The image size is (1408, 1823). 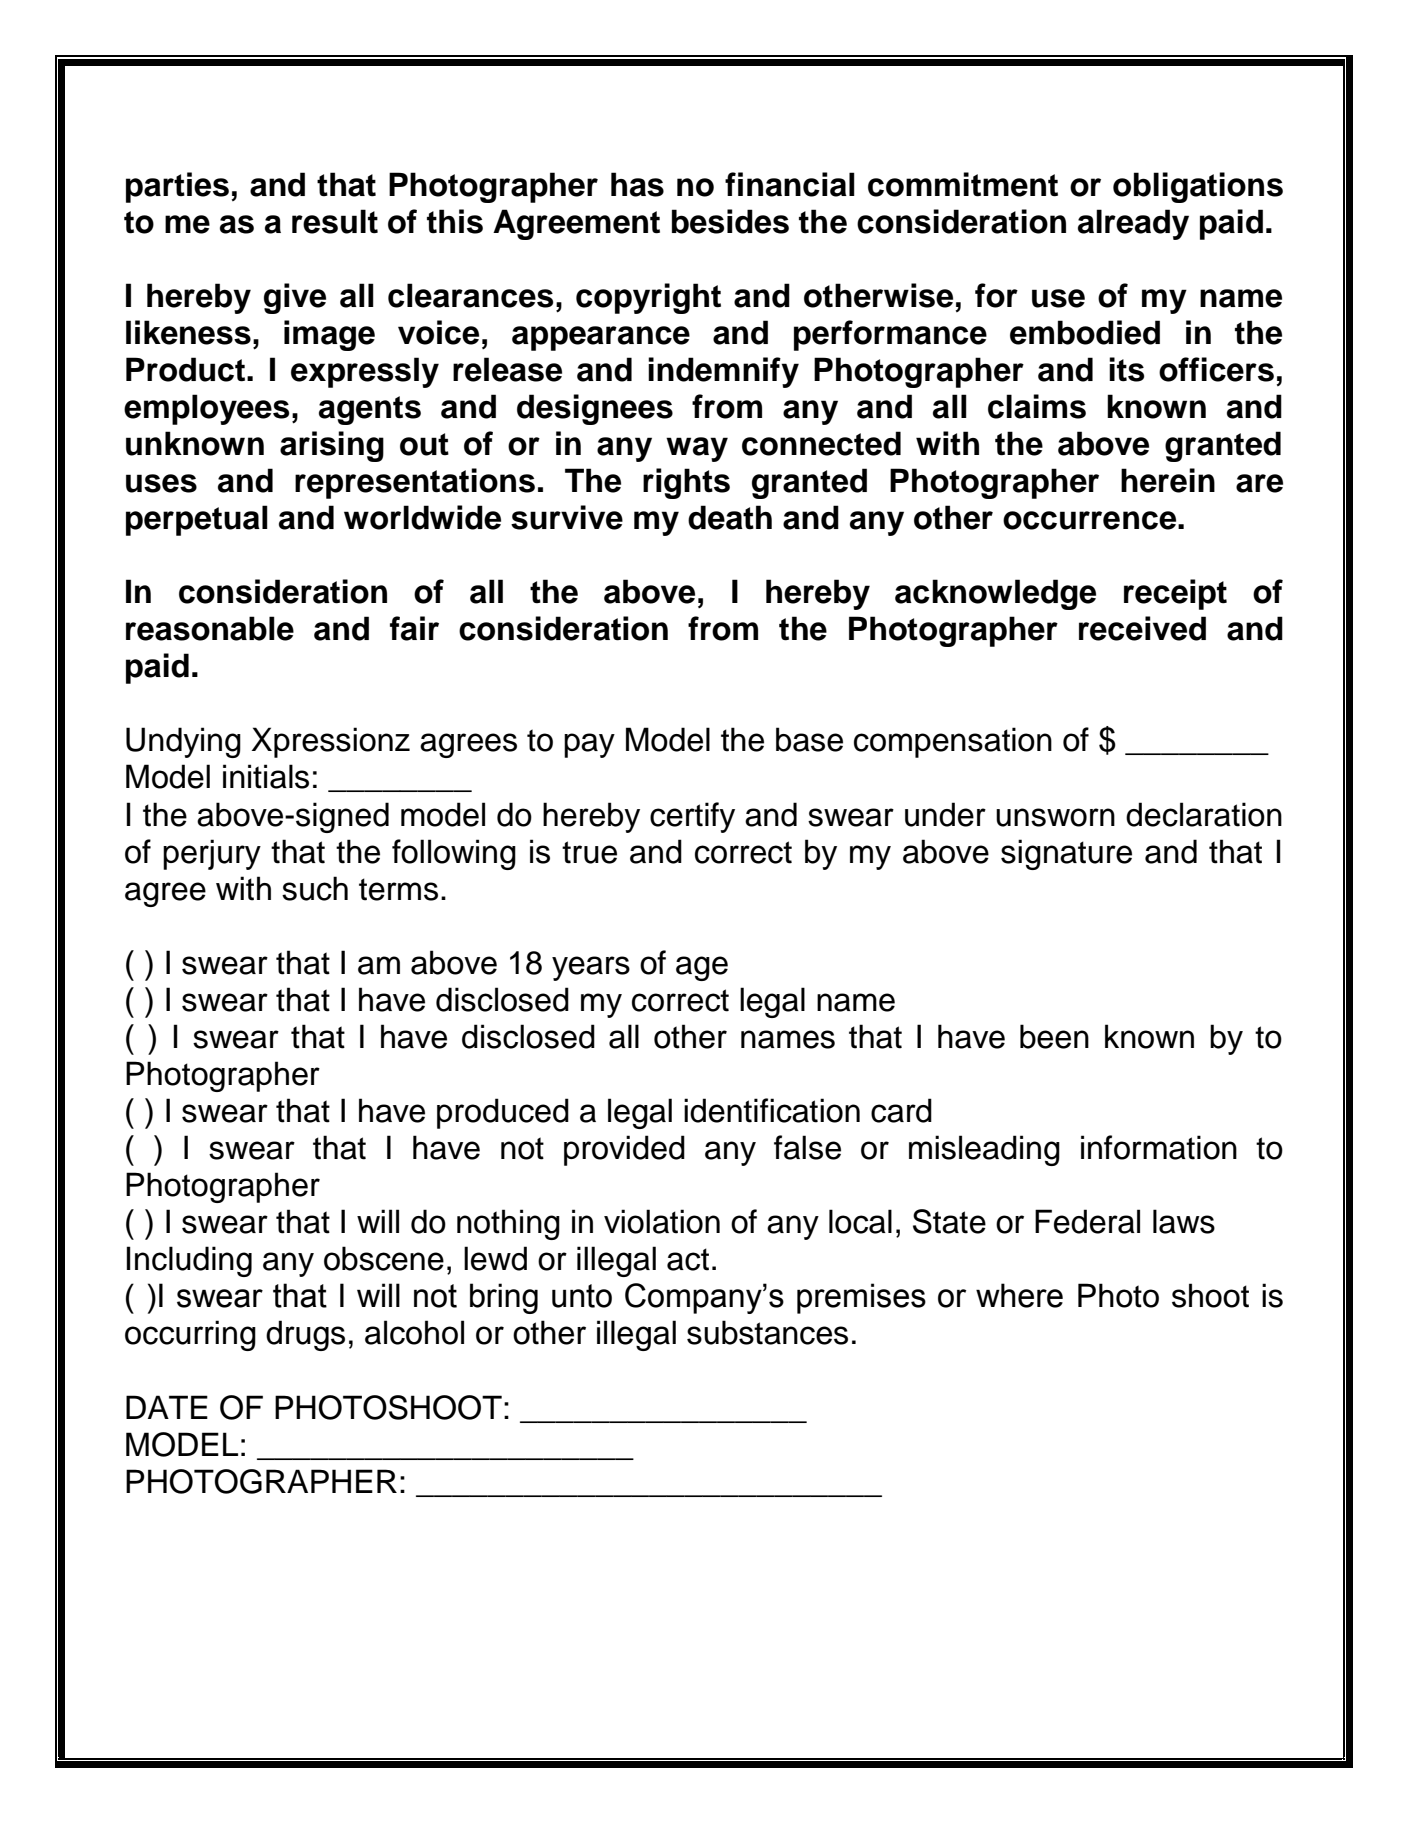 I want to click on reasonable, so click(x=210, y=628).
